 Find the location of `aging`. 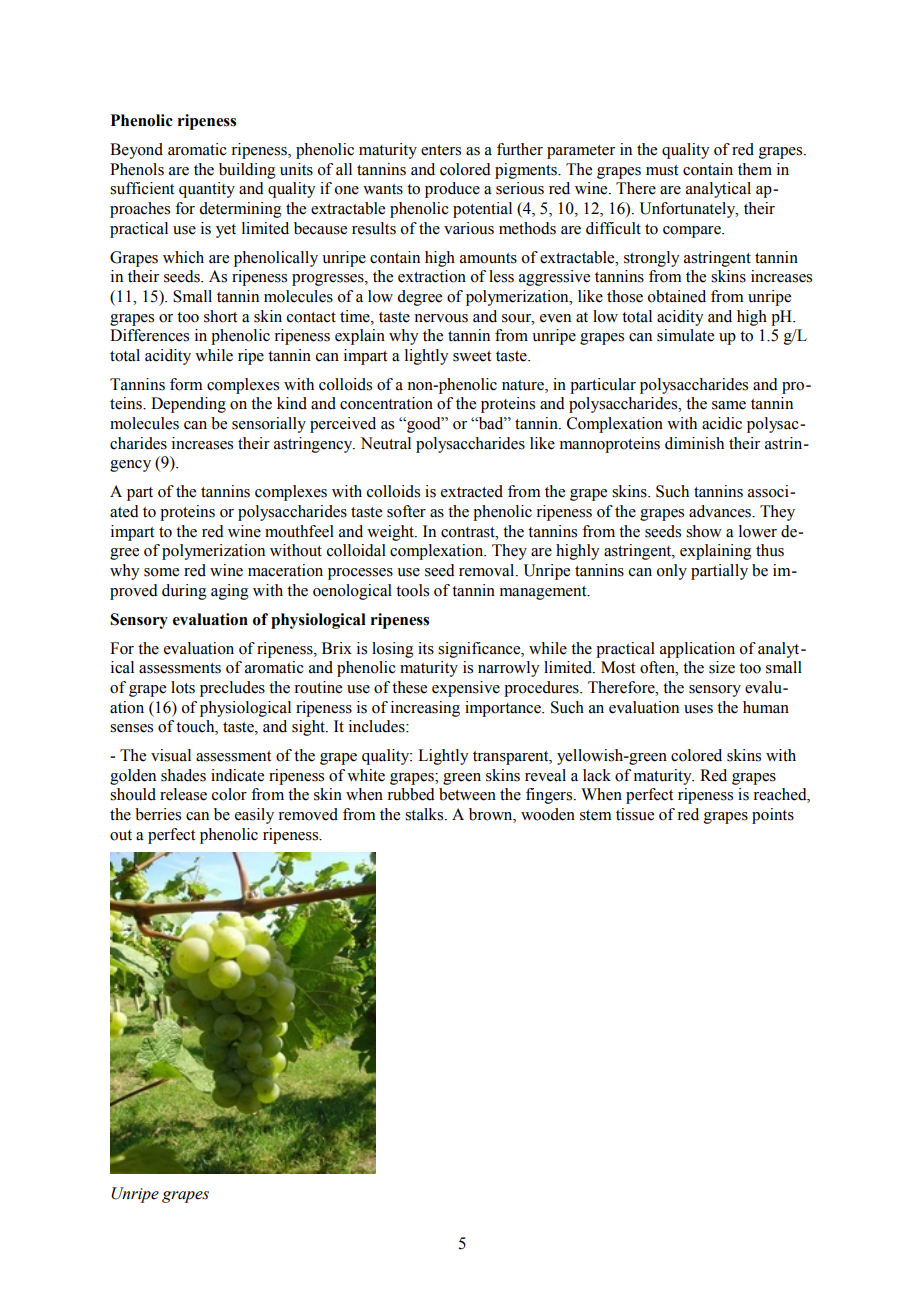

aging is located at coordinates (230, 592).
